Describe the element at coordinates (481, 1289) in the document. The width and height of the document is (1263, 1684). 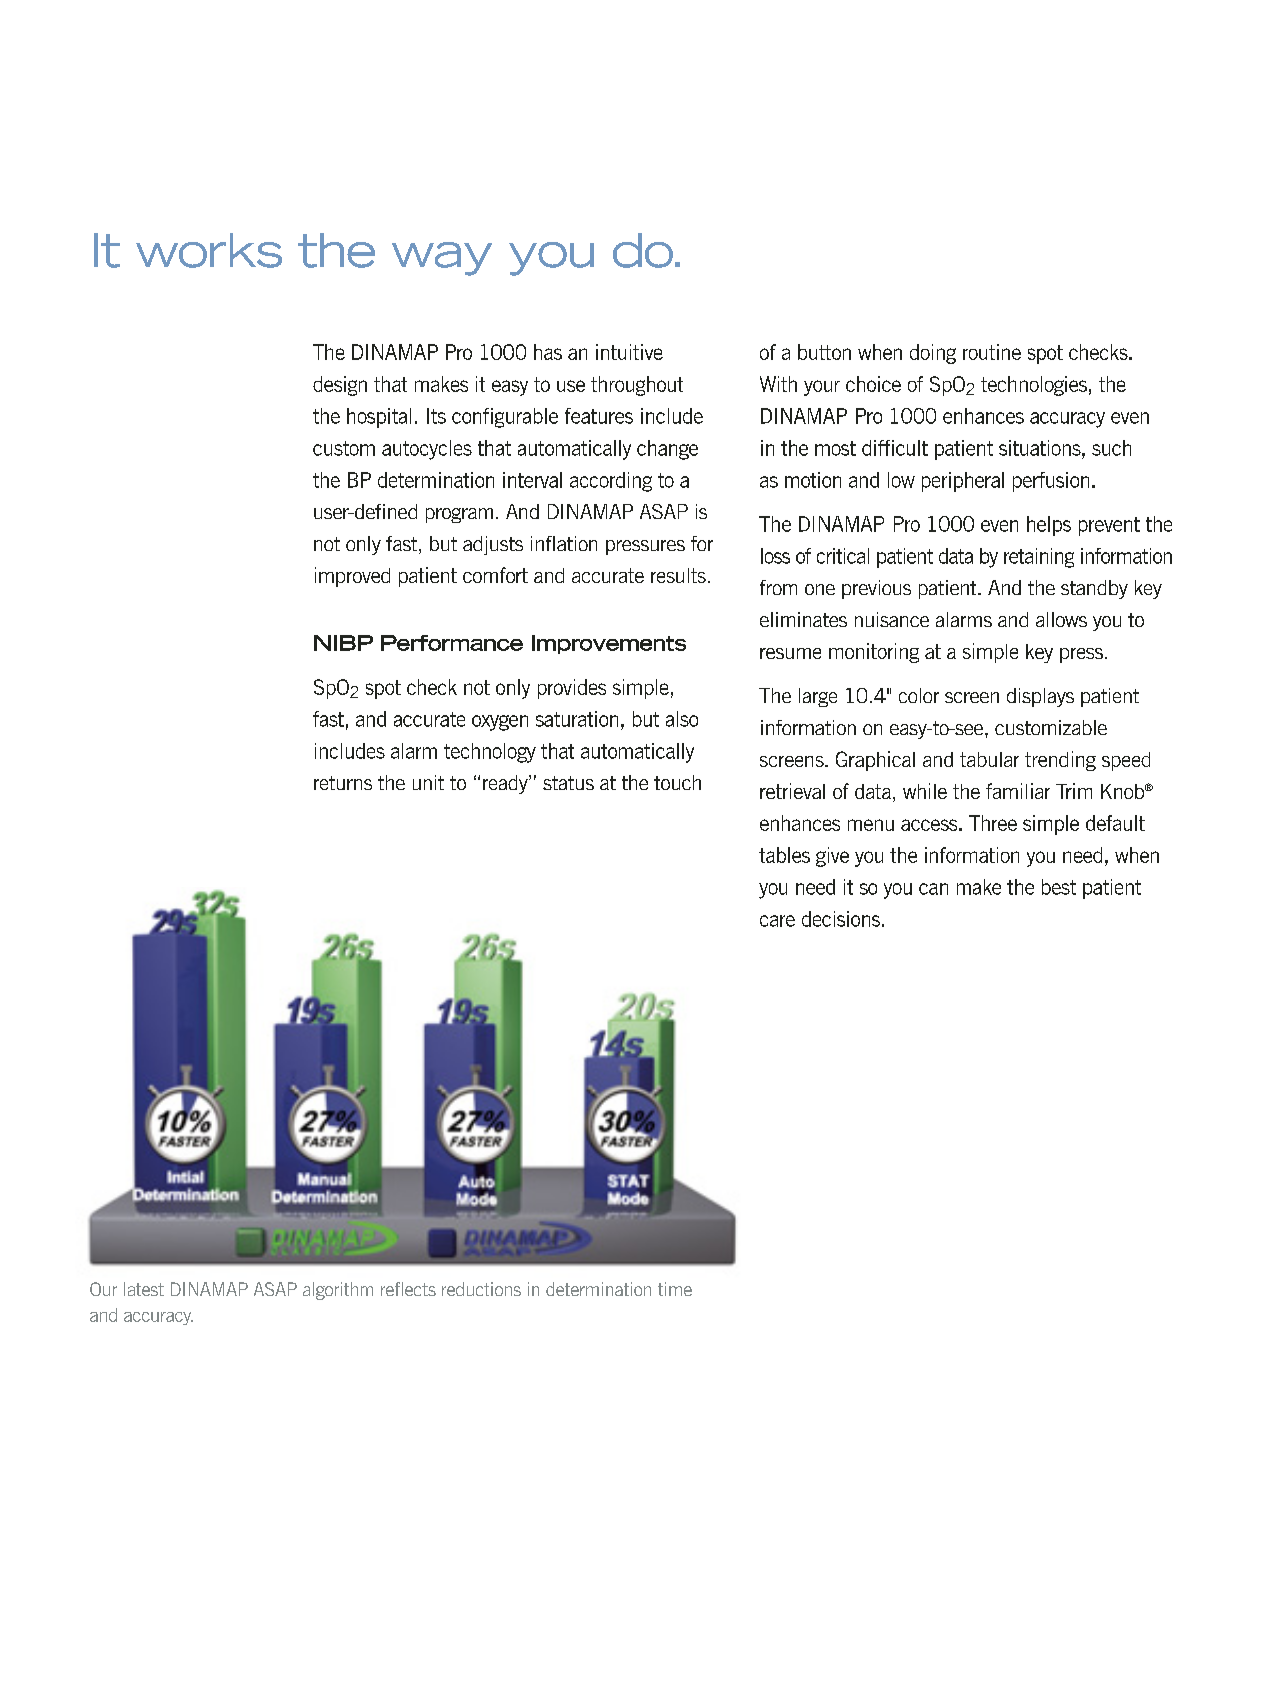
I see `reductions` at that location.
